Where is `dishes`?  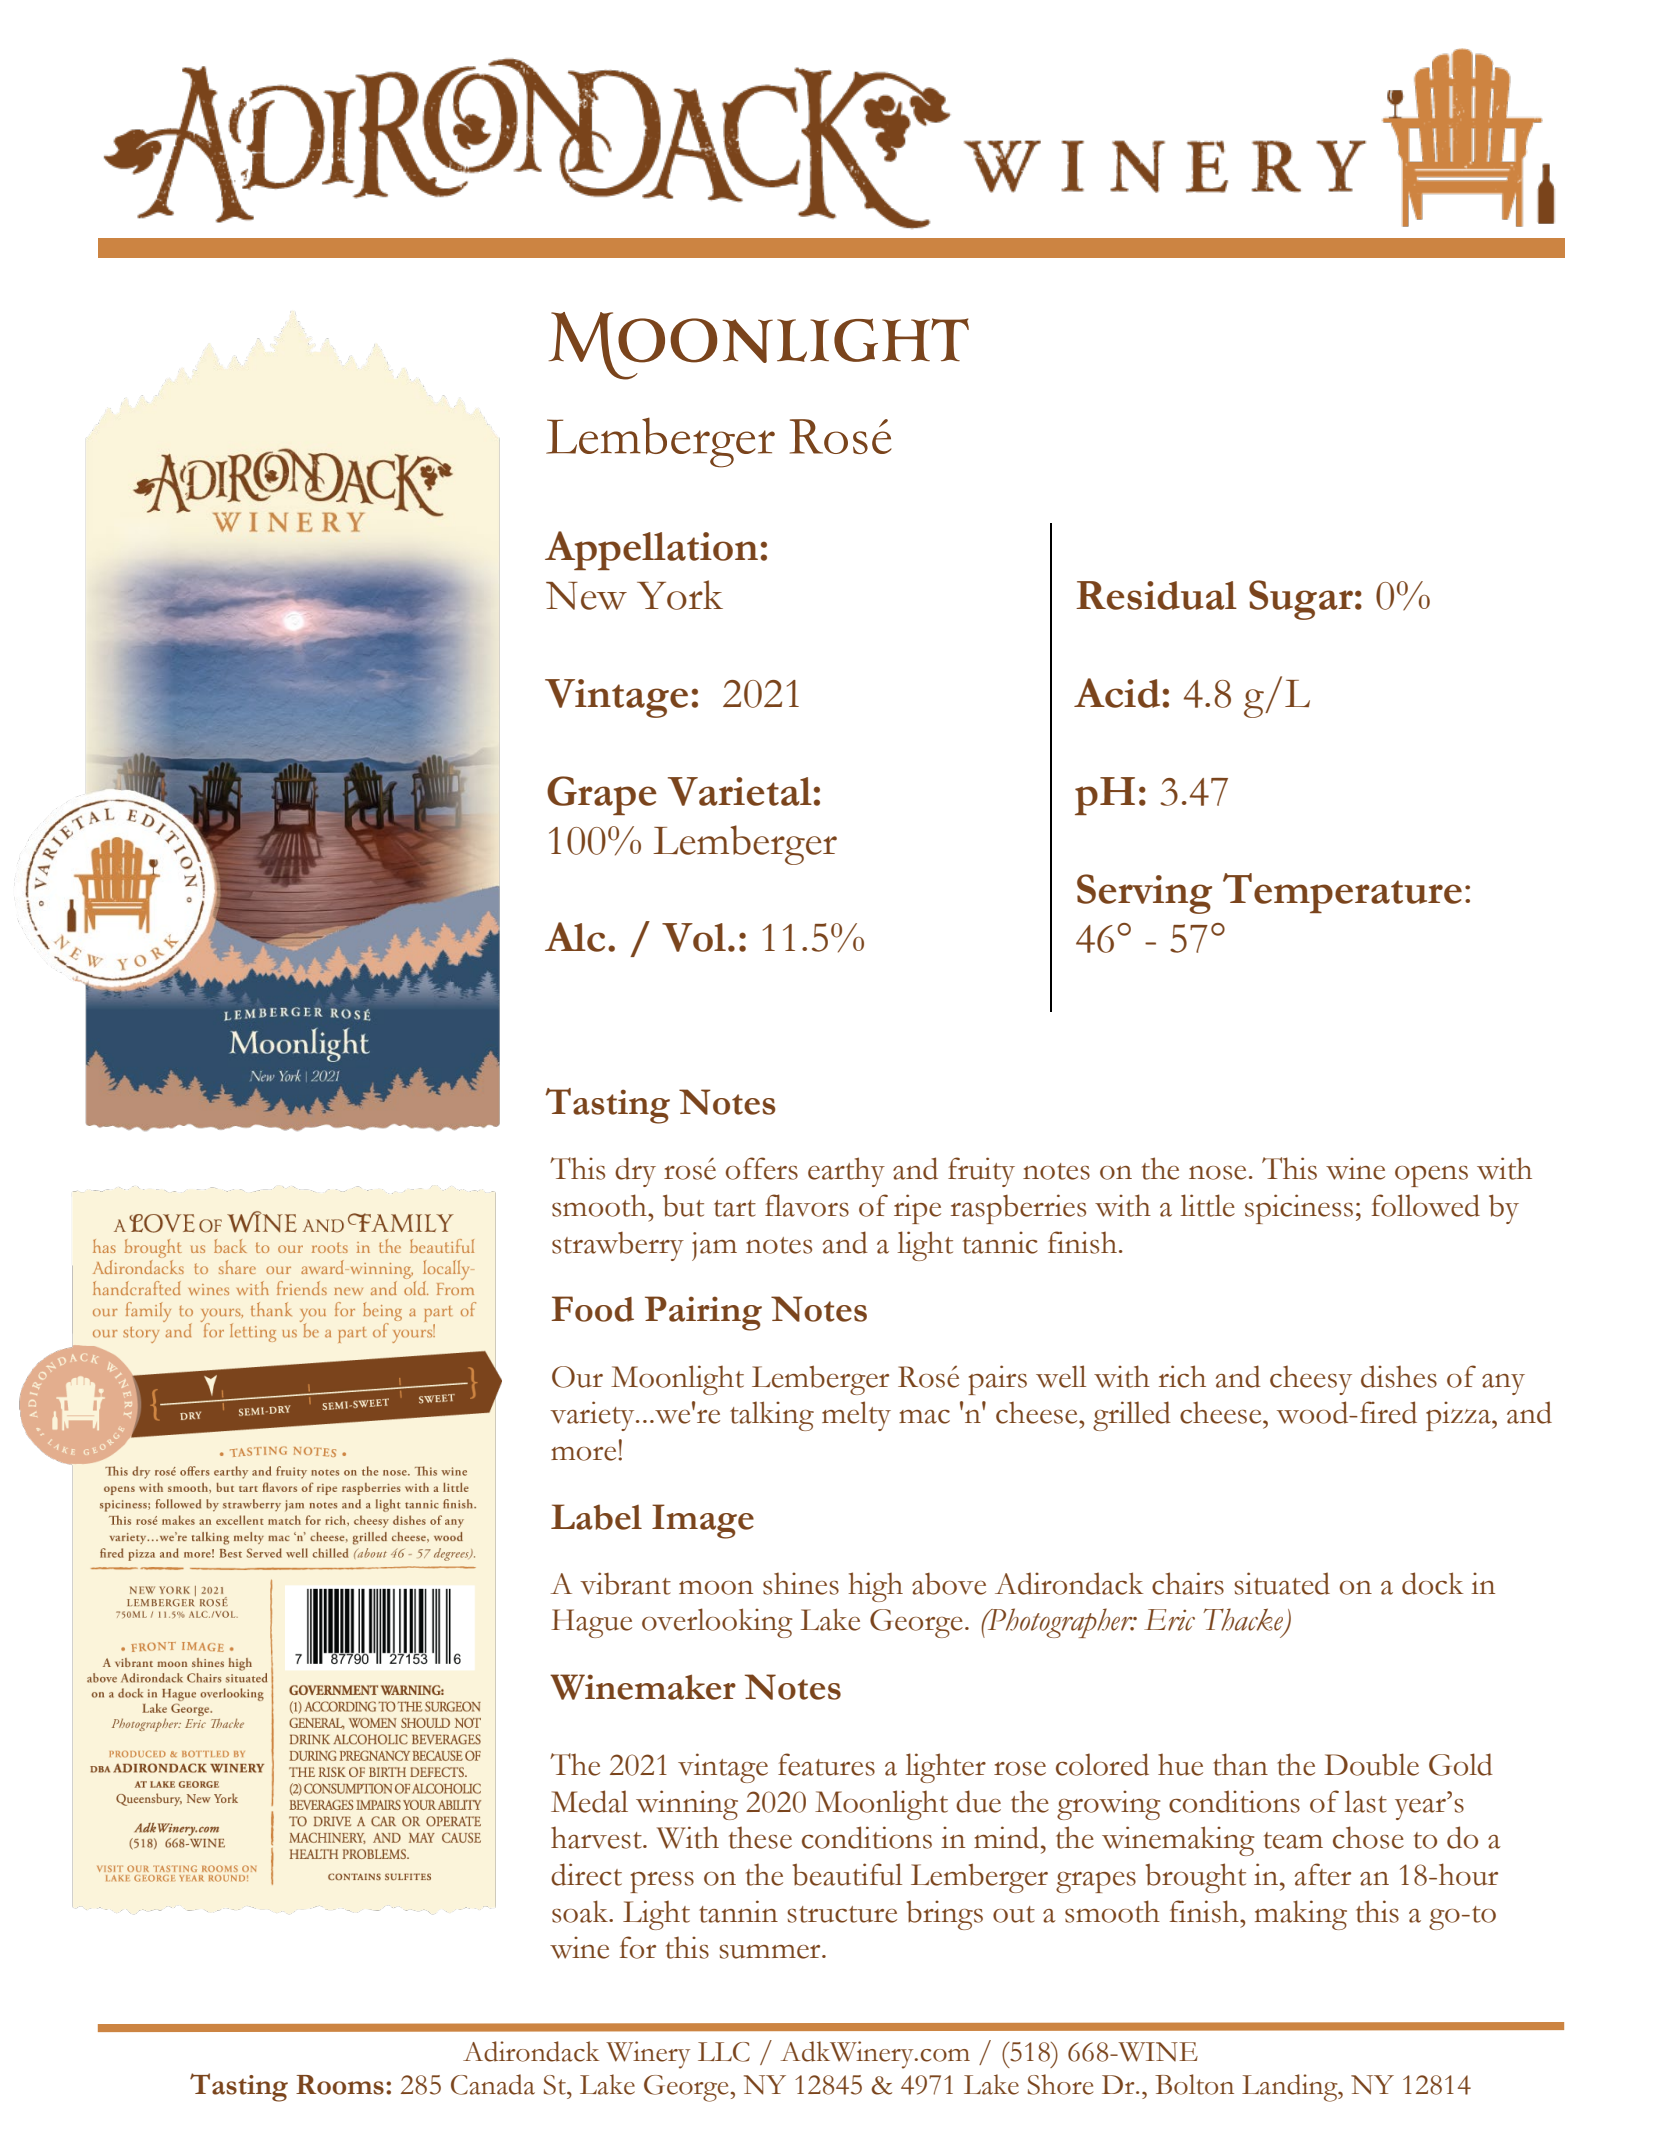
dishes is located at coordinates (1399, 1376).
